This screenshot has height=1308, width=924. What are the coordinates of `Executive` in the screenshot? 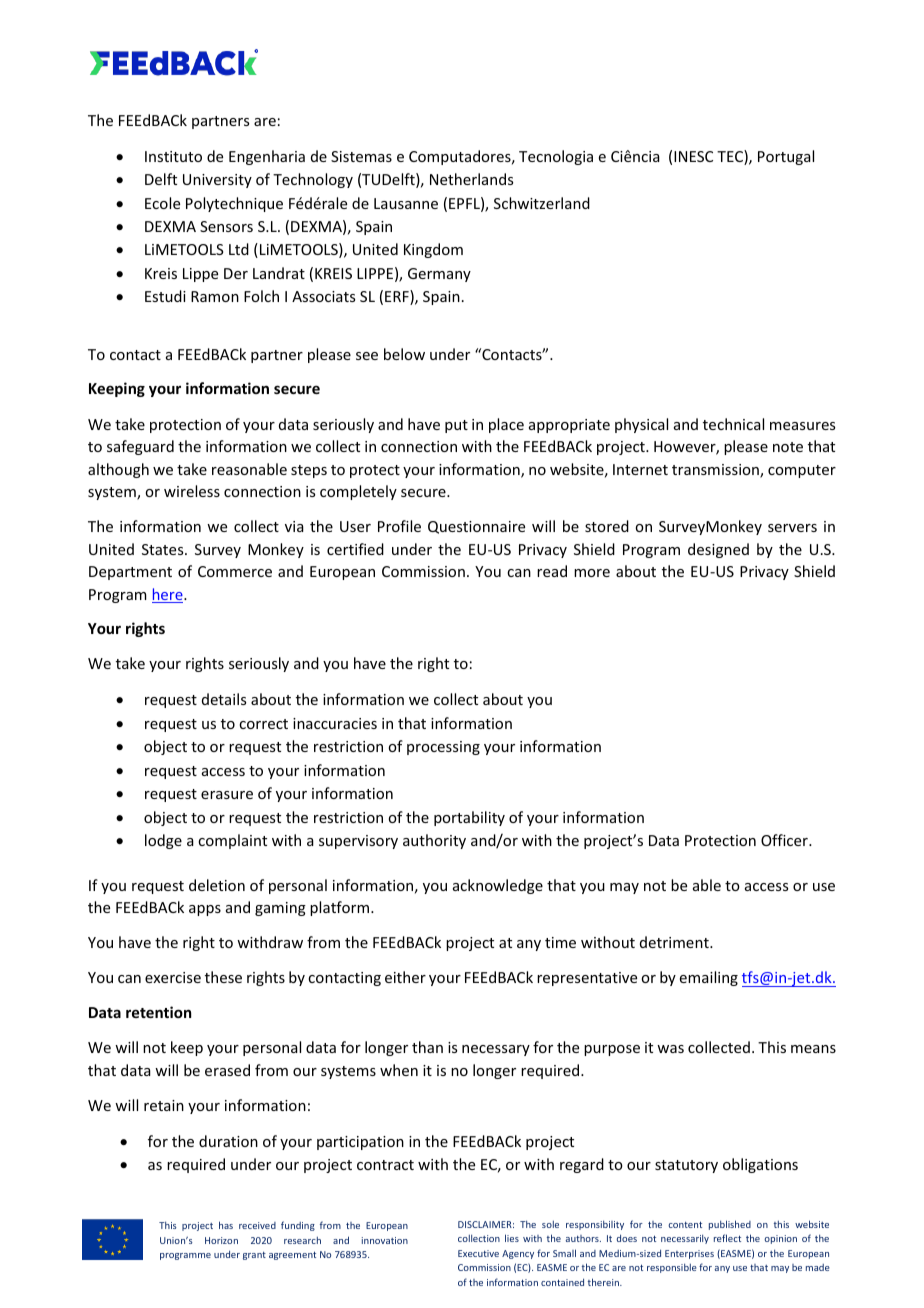 It's located at (478, 1253).
